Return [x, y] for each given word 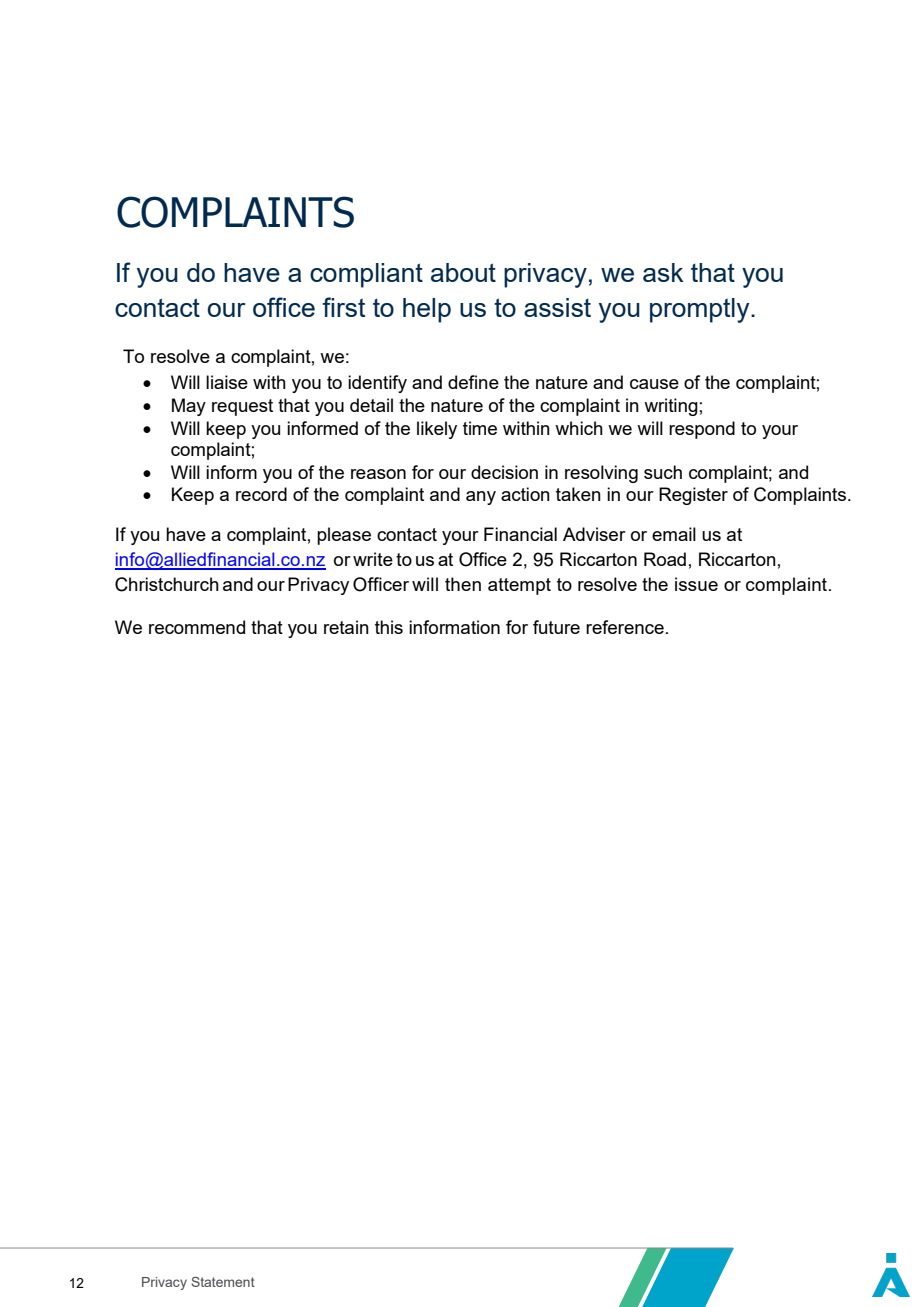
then [463, 584]
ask [663, 272]
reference [625, 627]
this [389, 627]
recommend [197, 627]
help [427, 310]
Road [665, 559]
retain [346, 627]
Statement [223, 1282]
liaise [227, 382]
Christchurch [167, 584]
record [261, 494]
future [556, 627]
